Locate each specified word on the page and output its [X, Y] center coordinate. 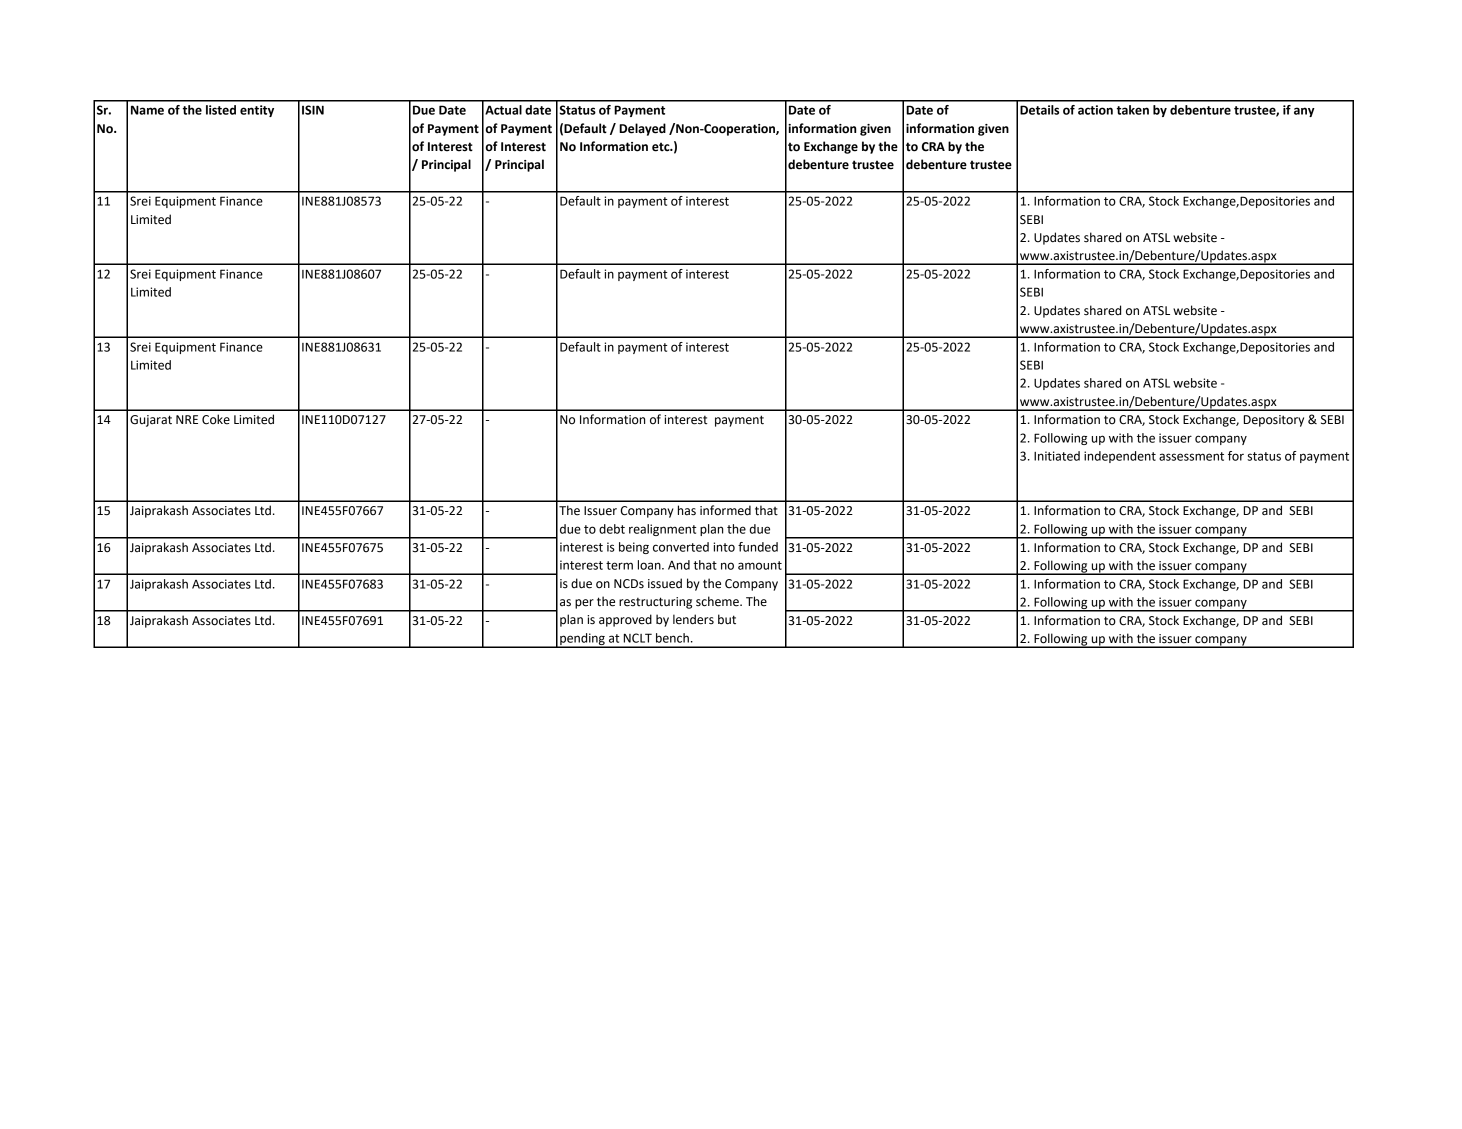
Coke [216, 419]
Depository [1274, 421]
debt [612, 529]
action [1095, 110]
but [727, 619]
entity [257, 111]
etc [662, 147]
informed [725, 510]
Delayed [642, 129]
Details [1039, 110]
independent [1120, 457]
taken [1133, 110]
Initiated [1057, 456]
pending [582, 640]
